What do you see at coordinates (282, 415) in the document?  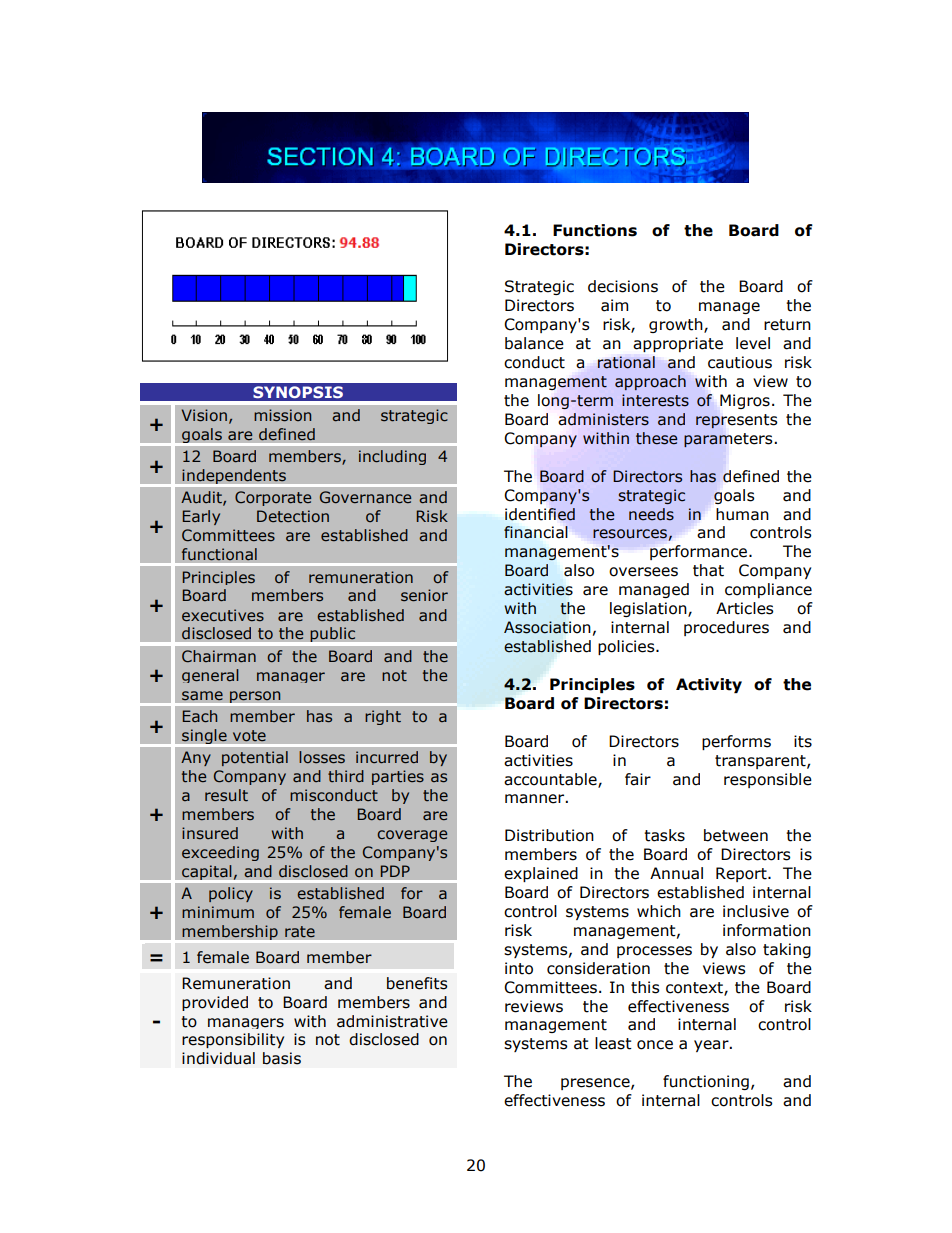 I see `mission` at bounding box center [282, 415].
